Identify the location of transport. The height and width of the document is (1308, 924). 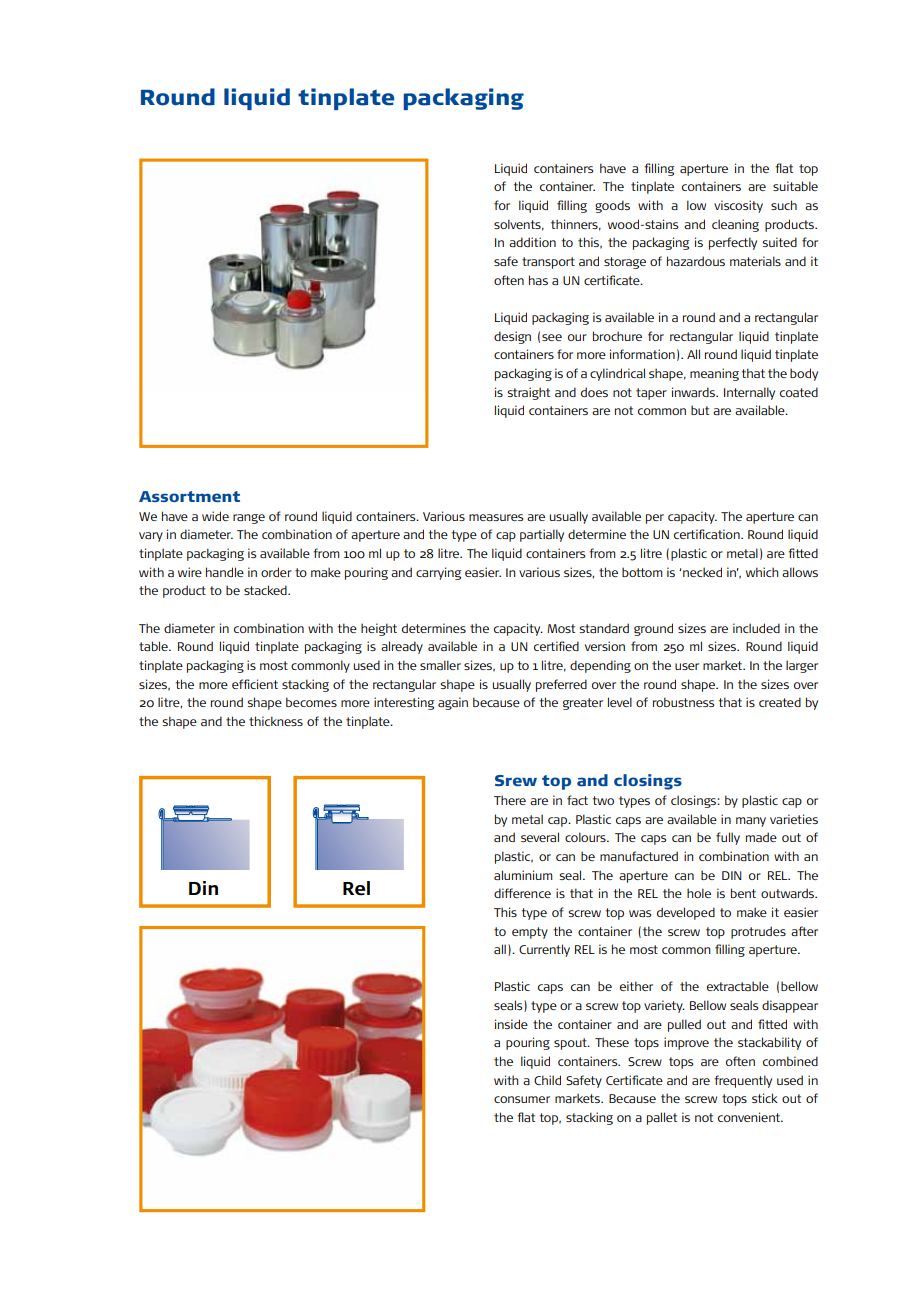
(548, 263).
